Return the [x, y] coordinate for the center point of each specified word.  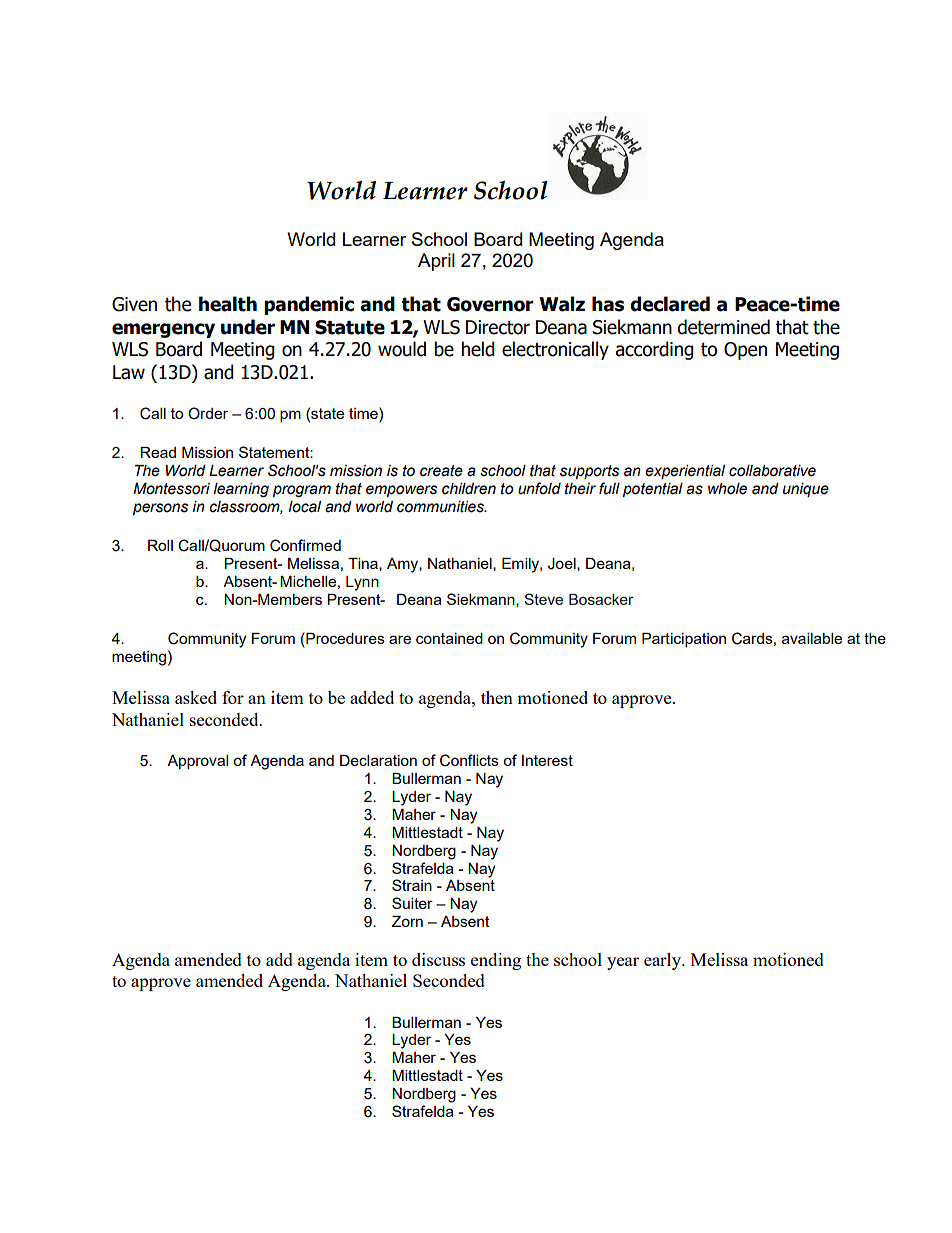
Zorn [407, 921]
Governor [490, 304]
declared [670, 304]
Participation [684, 640]
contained [449, 638]
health [228, 304]
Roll [160, 545]
